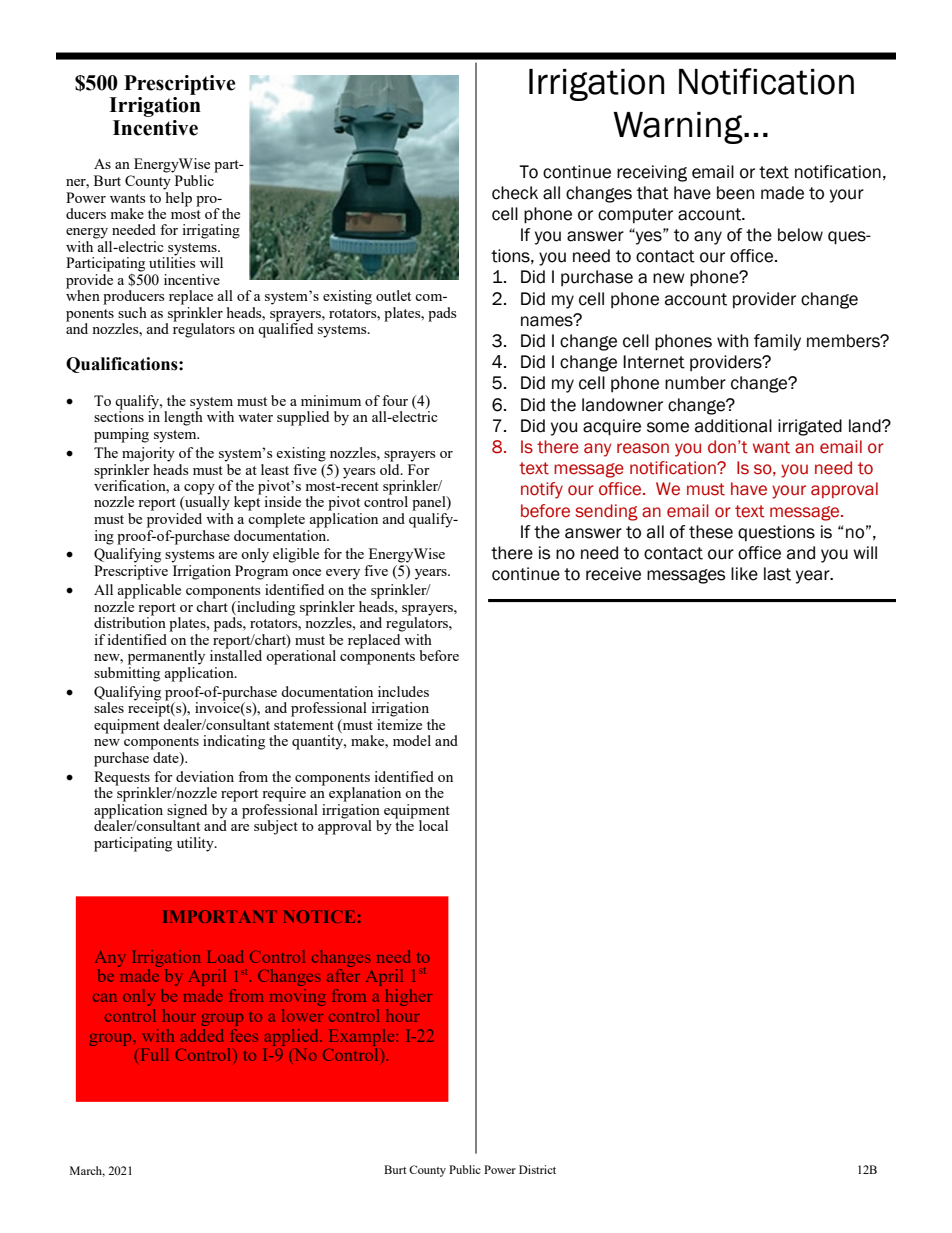 This document has height=1233, width=952. I want to click on check, so click(515, 193).
